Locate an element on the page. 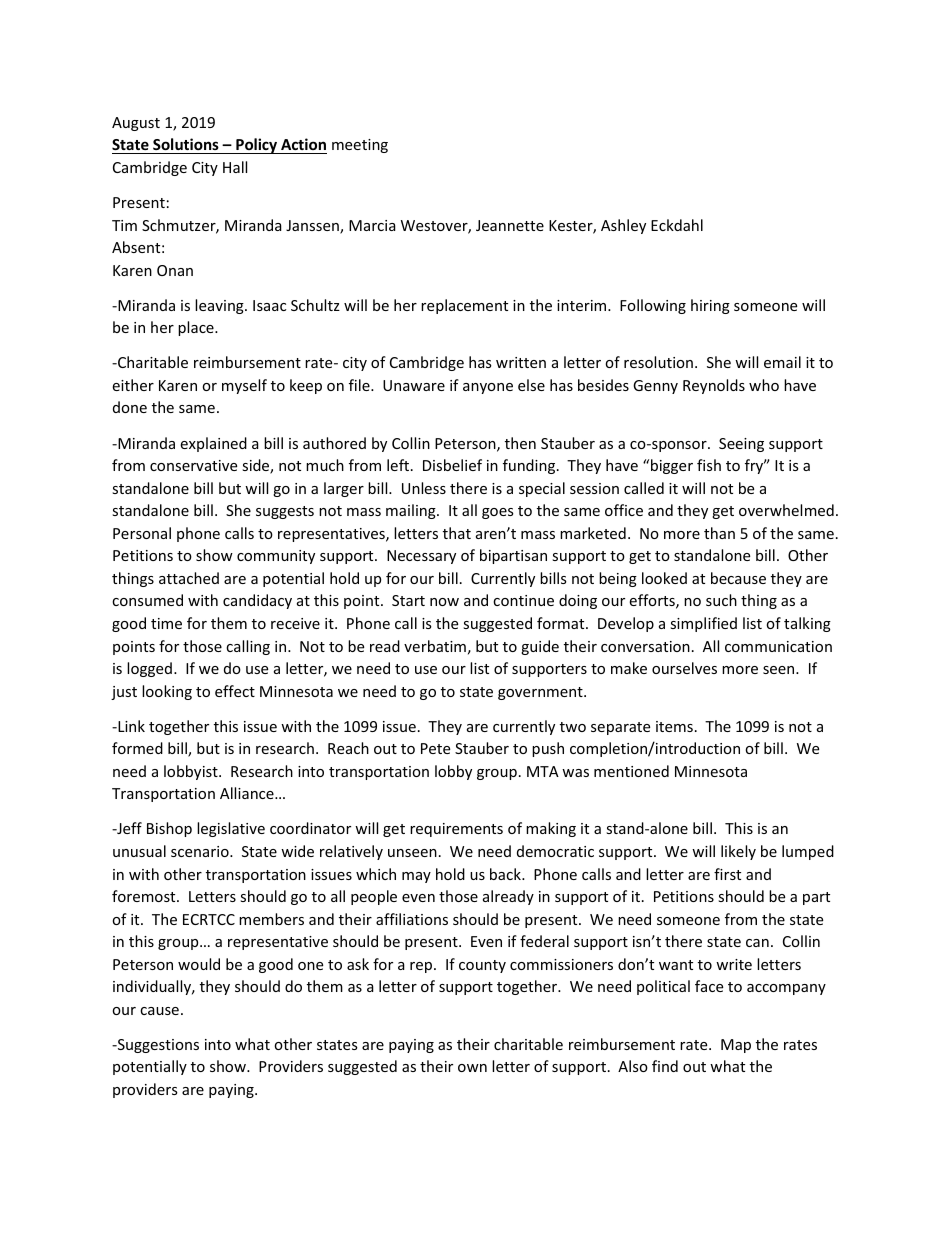 The image size is (952, 1233). likely is located at coordinates (738, 852).
